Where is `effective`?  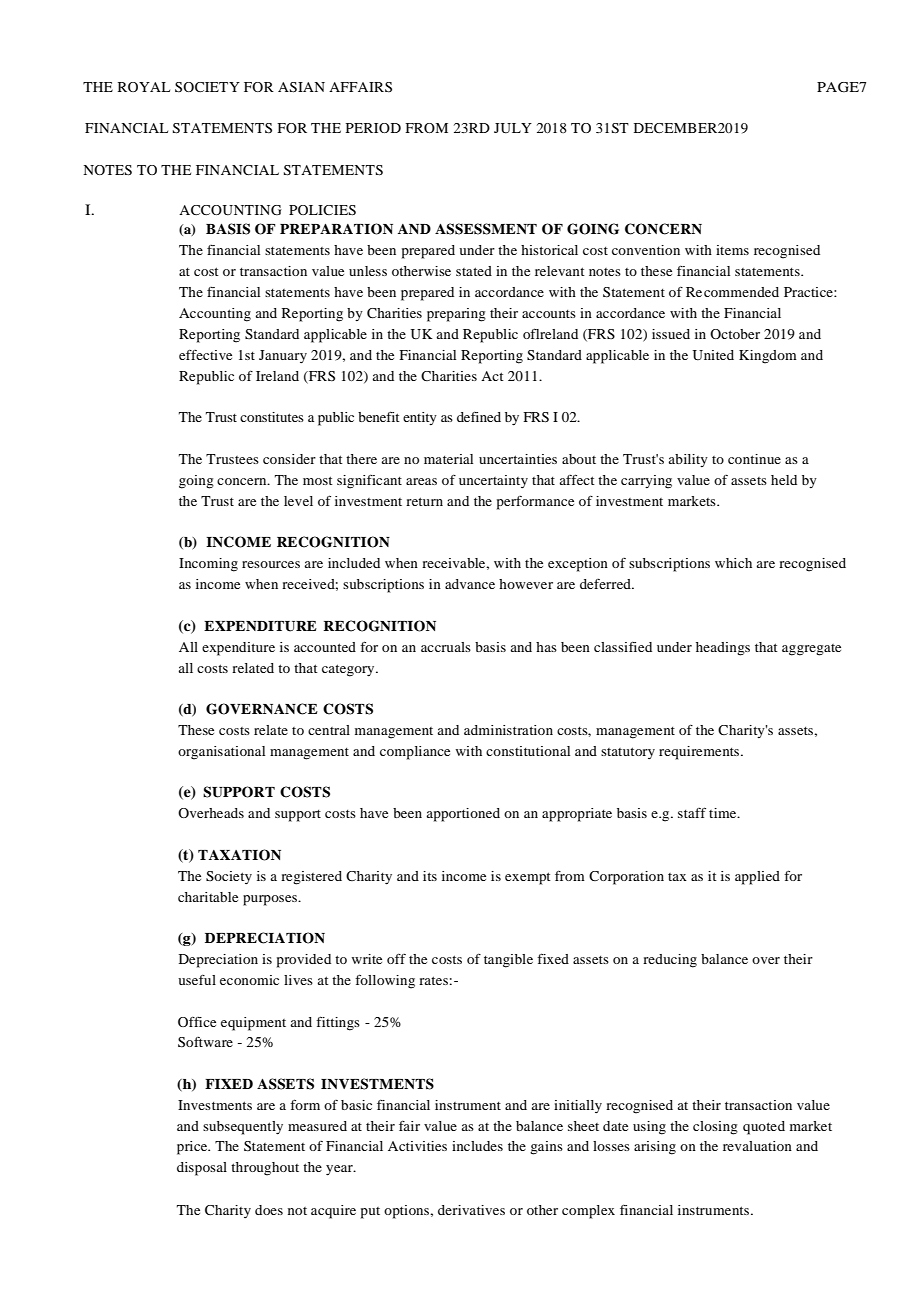
effective is located at coordinates (205, 354).
